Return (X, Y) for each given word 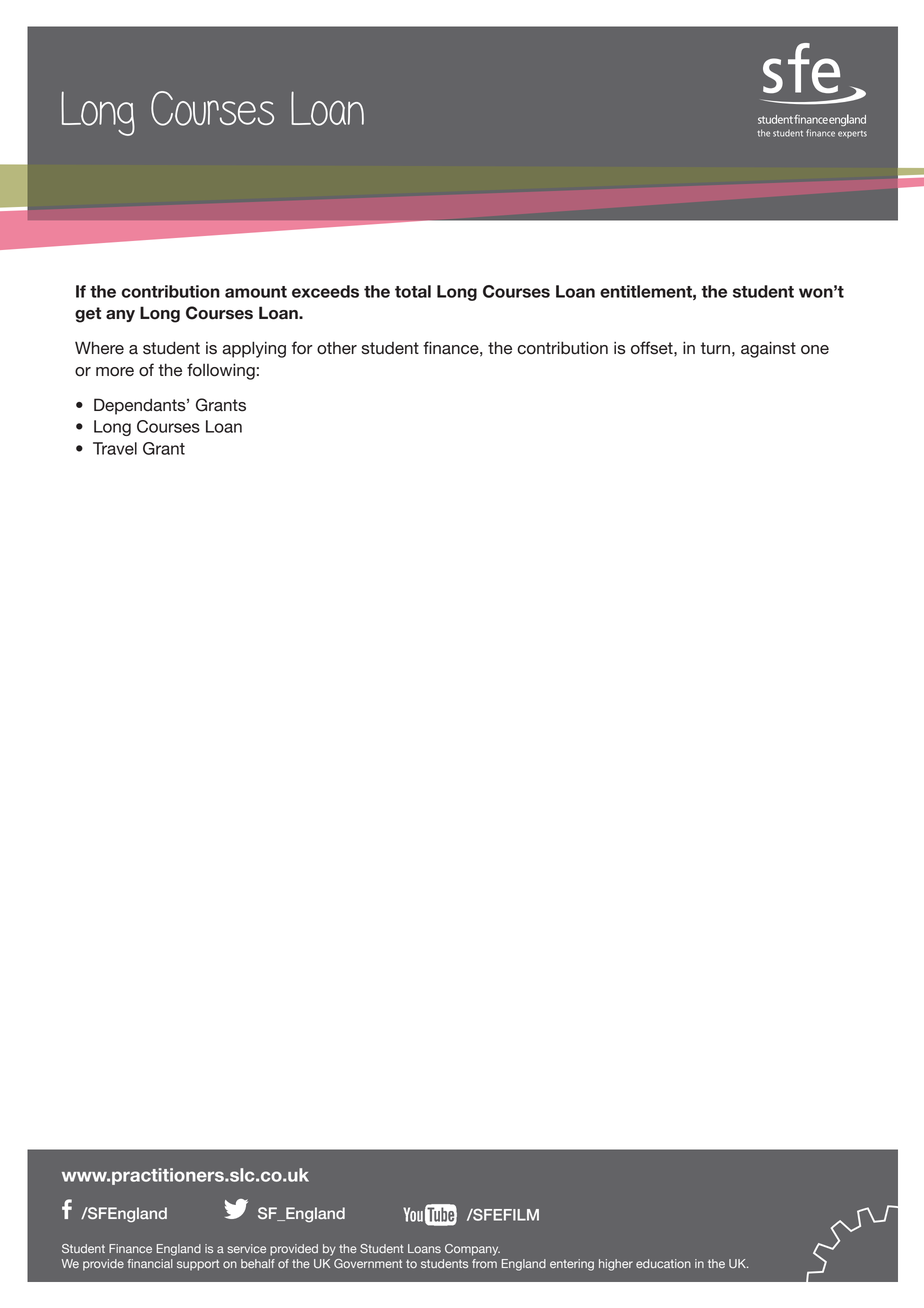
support (198, 1265)
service (246, 1248)
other (337, 348)
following (221, 371)
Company (472, 1250)
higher (616, 1265)
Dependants (141, 406)
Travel (115, 448)
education (663, 1263)
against (768, 349)
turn (715, 348)
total (413, 291)
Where (99, 348)
